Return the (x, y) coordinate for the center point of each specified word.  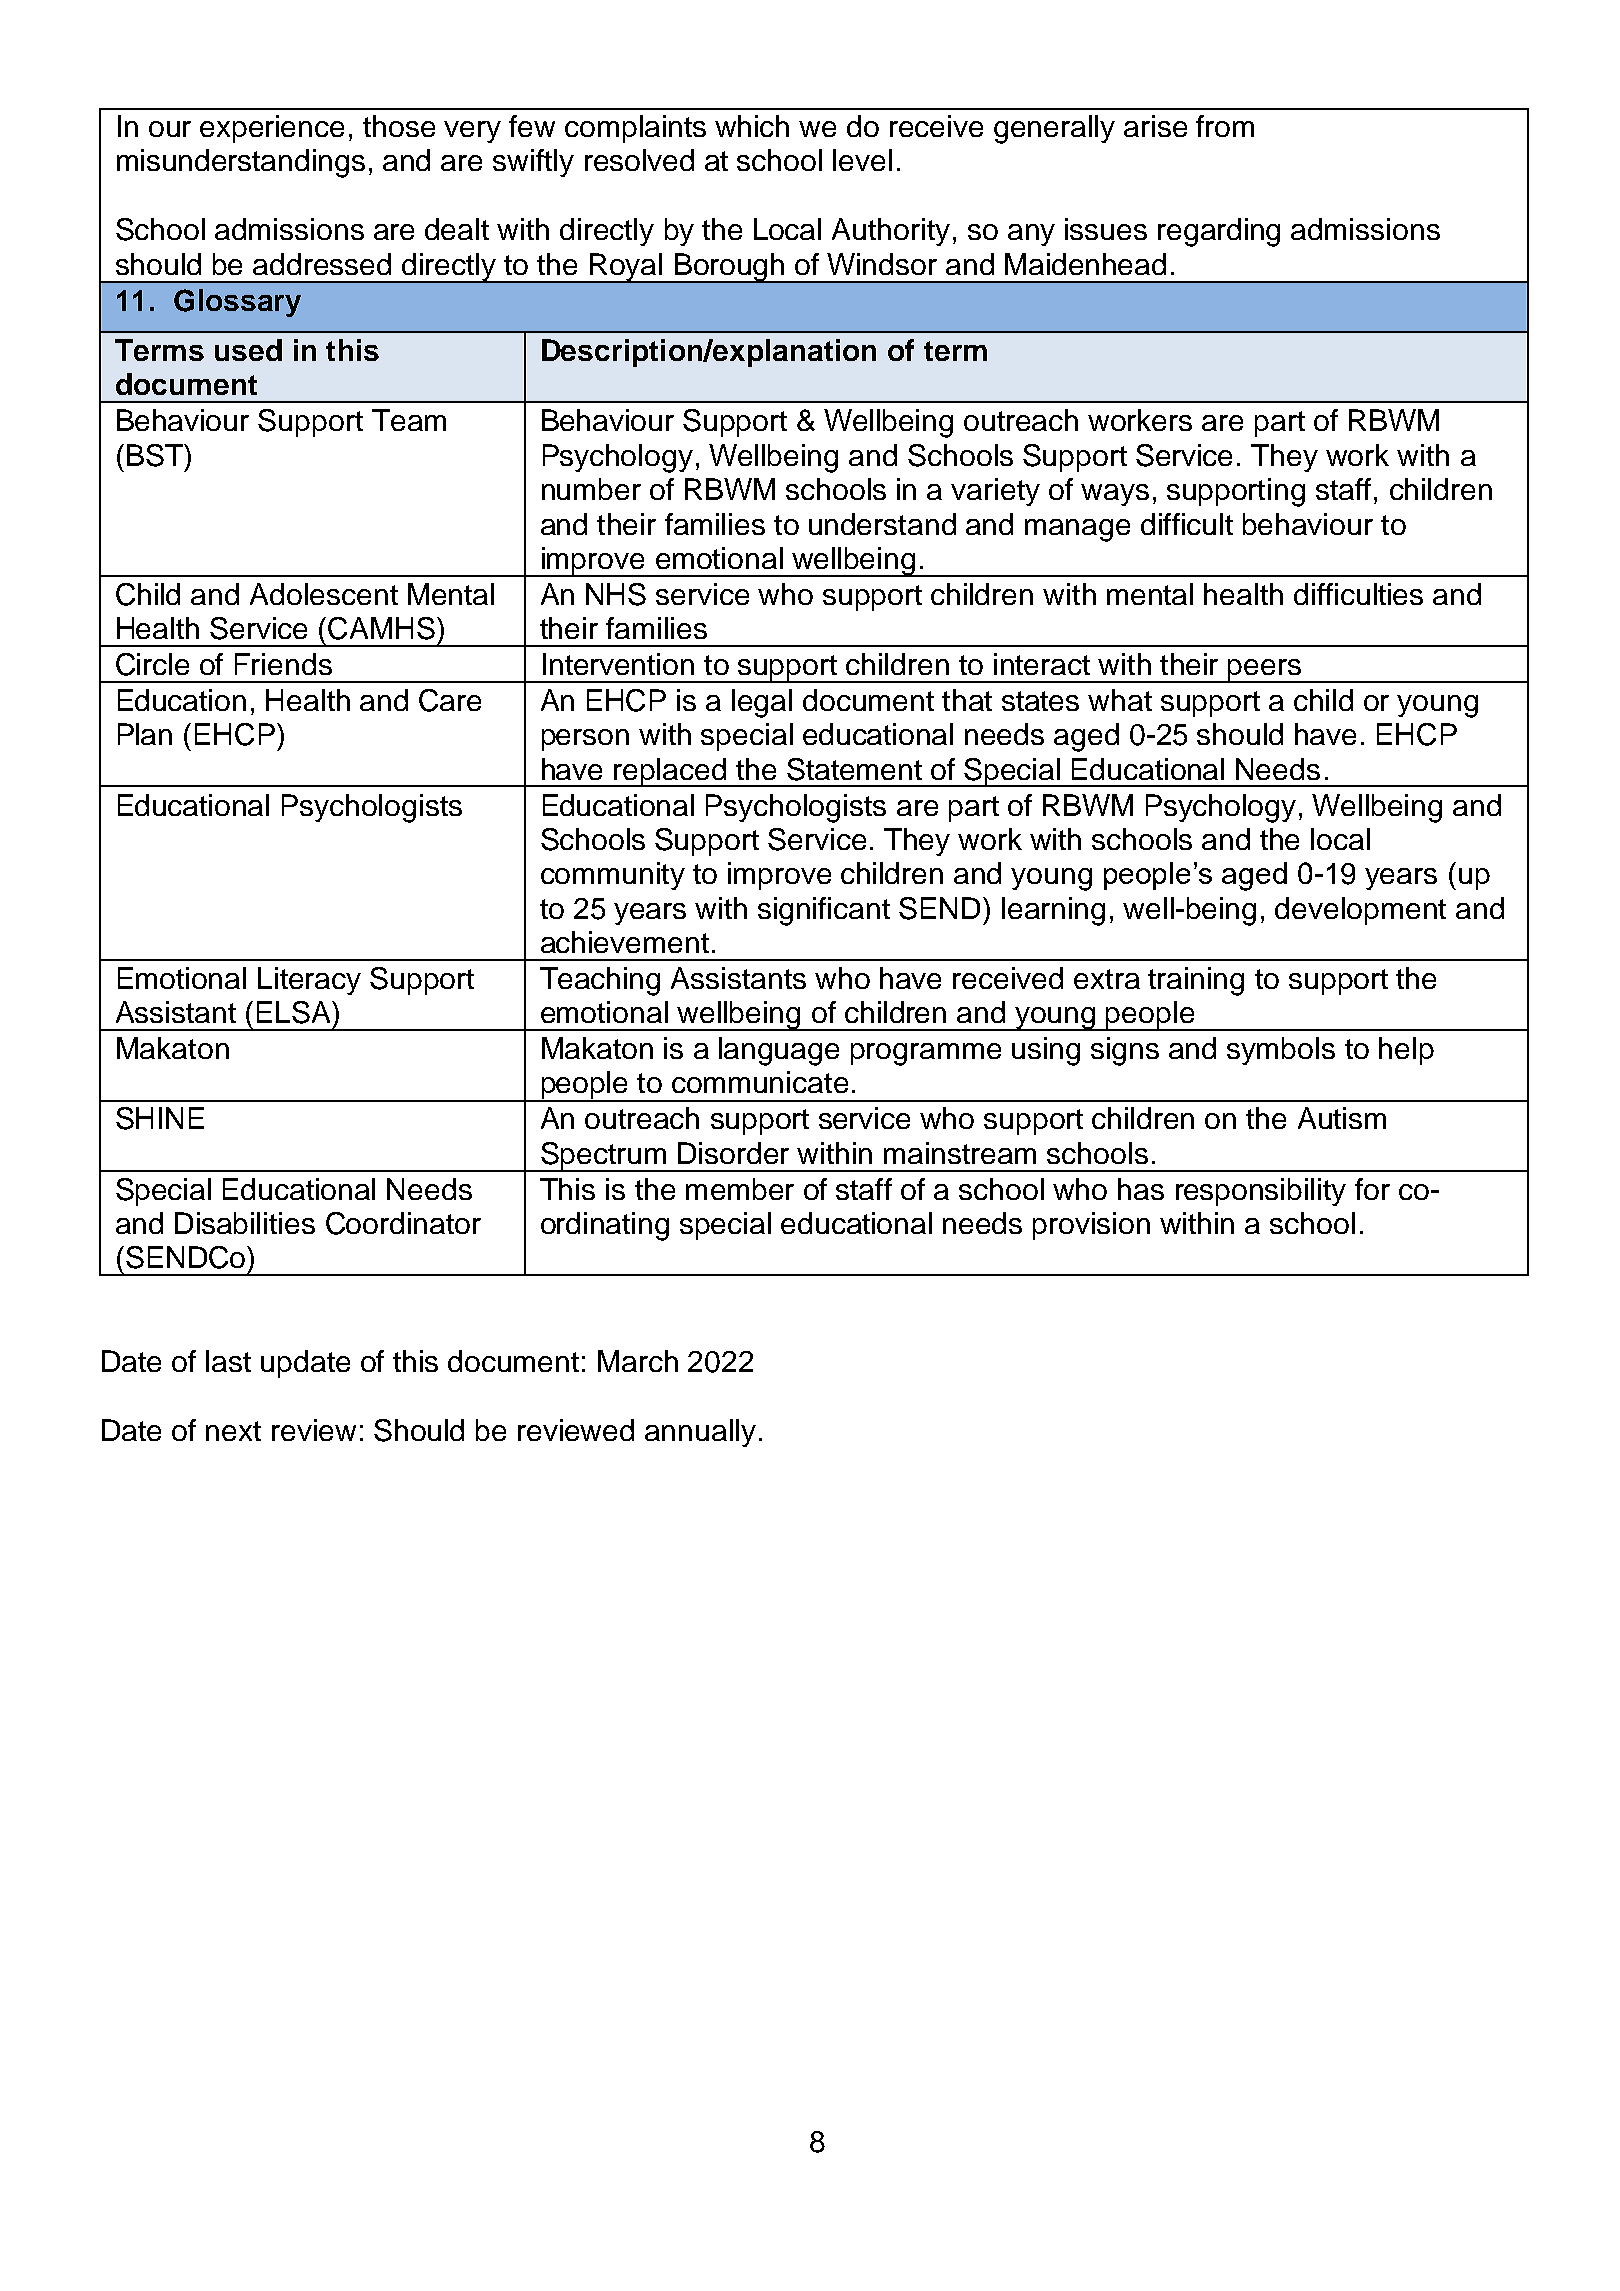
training (1196, 981)
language (779, 1051)
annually (700, 1433)
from (1225, 126)
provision (1091, 1226)
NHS (616, 594)
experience (272, 129)
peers (1264, 671)
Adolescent (324, 594)
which (752, 126)
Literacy (309, 981)
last (228, 1361)
